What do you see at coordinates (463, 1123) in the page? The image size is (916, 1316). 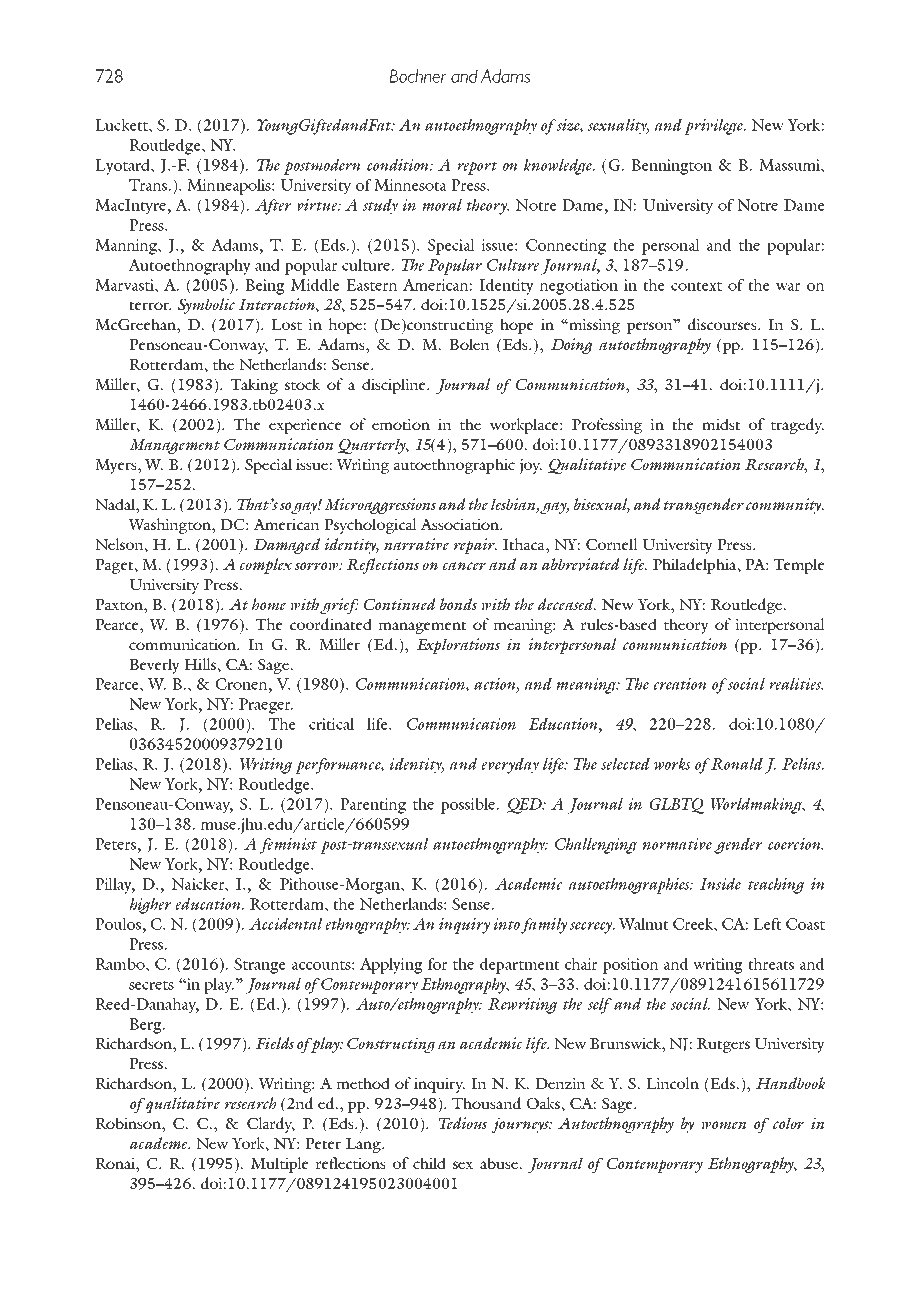 I see `Tedious` at bounding box center [463, 1123].
